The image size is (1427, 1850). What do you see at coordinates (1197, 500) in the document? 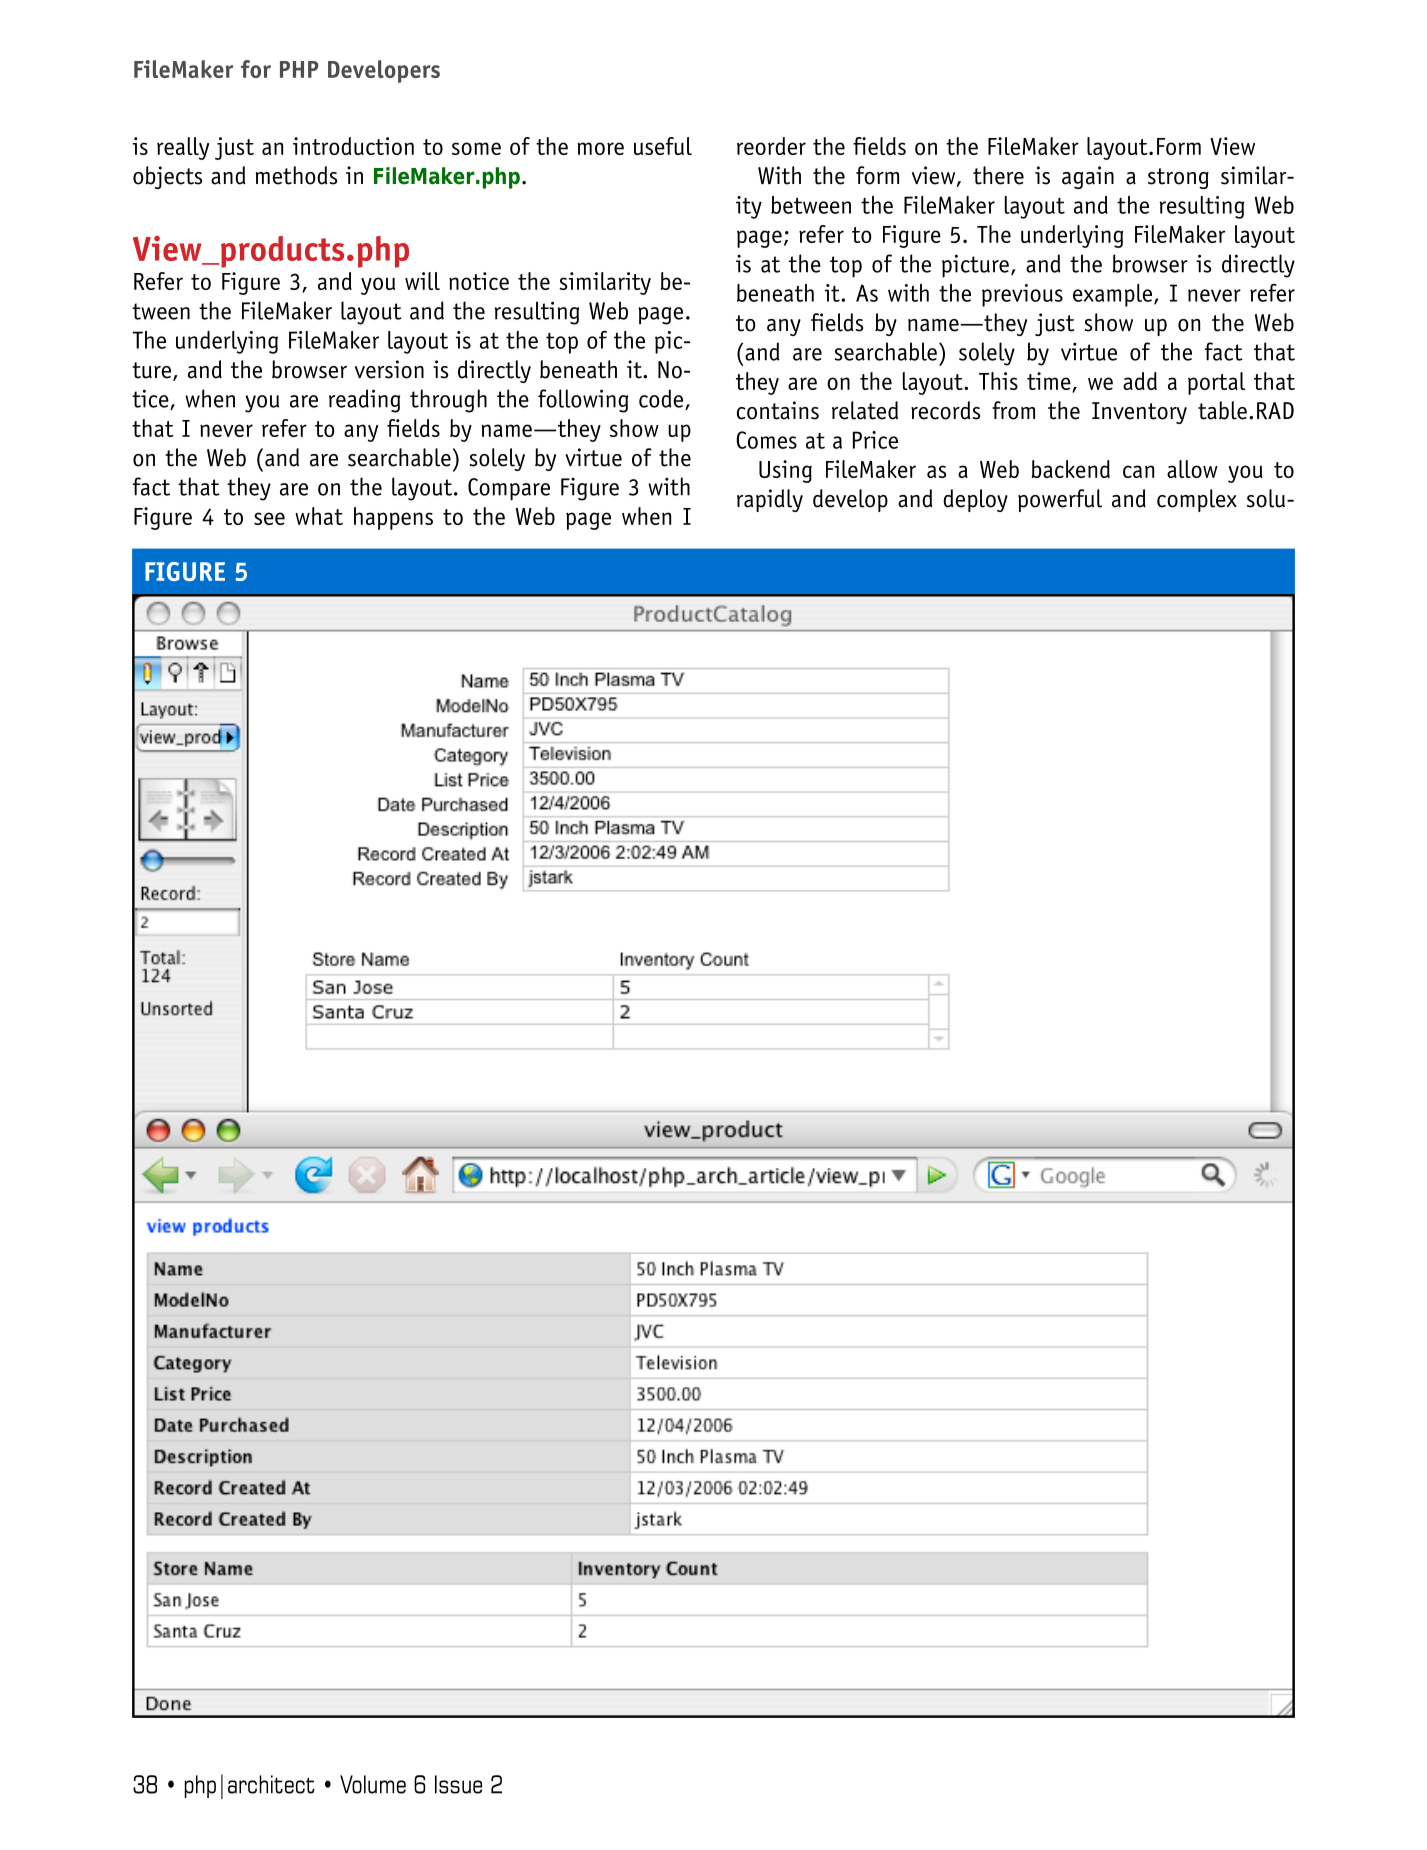
I see `complex` at bounding box center [1197, 500].
